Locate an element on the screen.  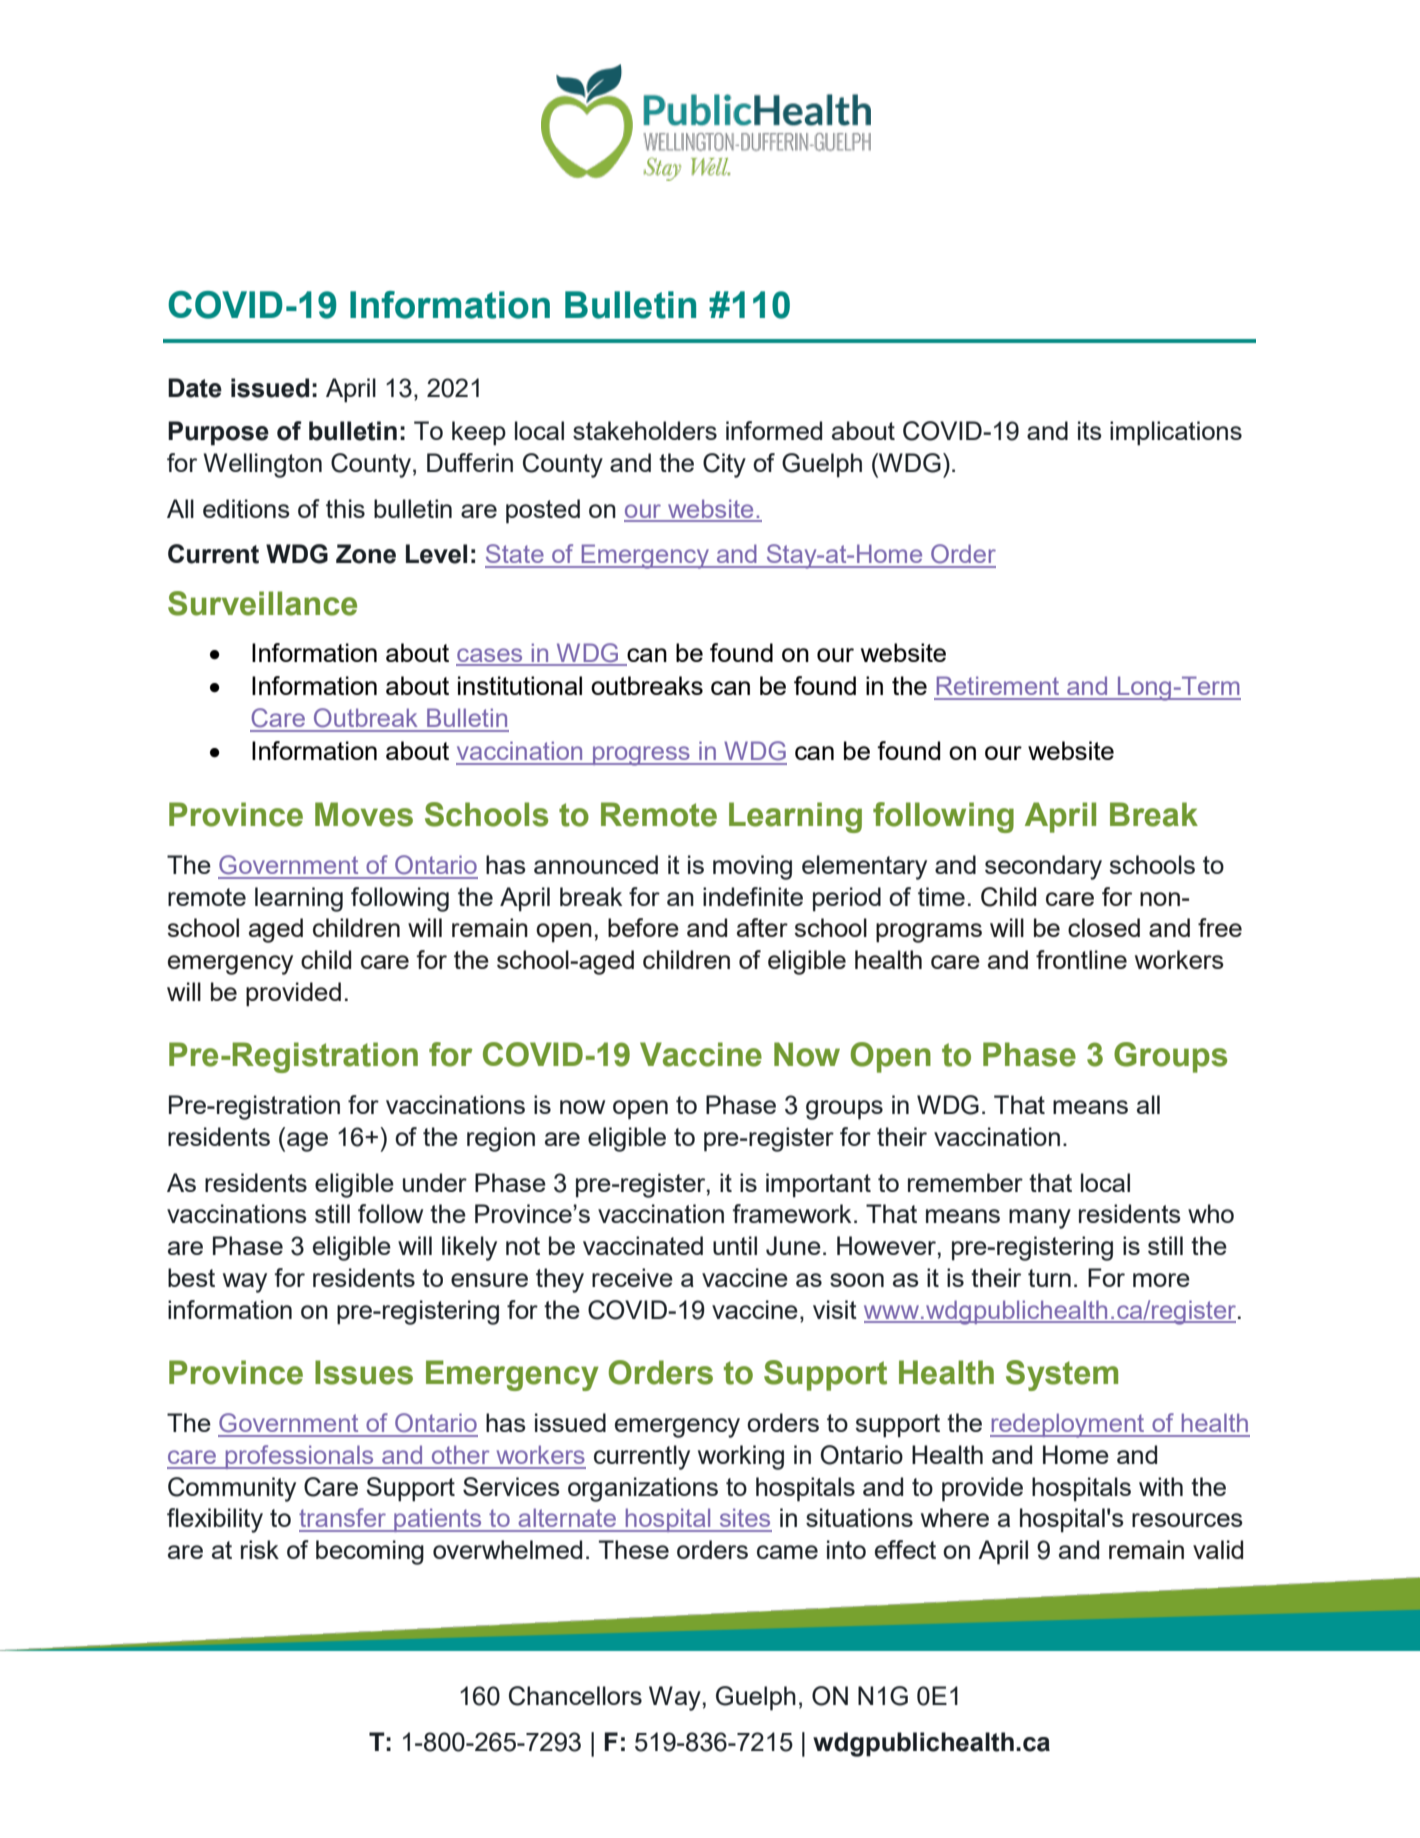
its is located at coordinates (1090, 430).
